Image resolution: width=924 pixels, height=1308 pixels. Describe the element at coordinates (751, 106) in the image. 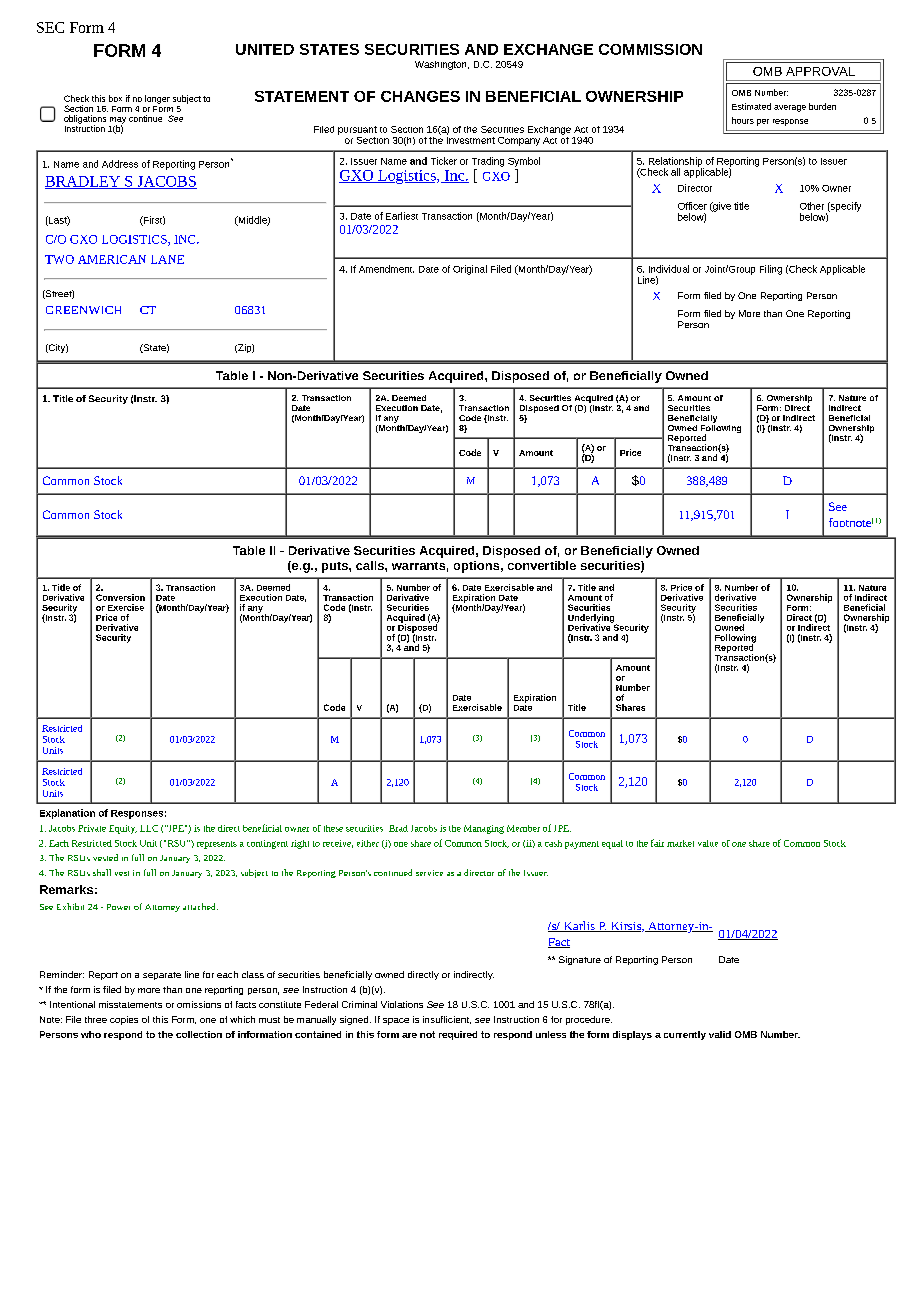

I see `Estimated` at that location.
